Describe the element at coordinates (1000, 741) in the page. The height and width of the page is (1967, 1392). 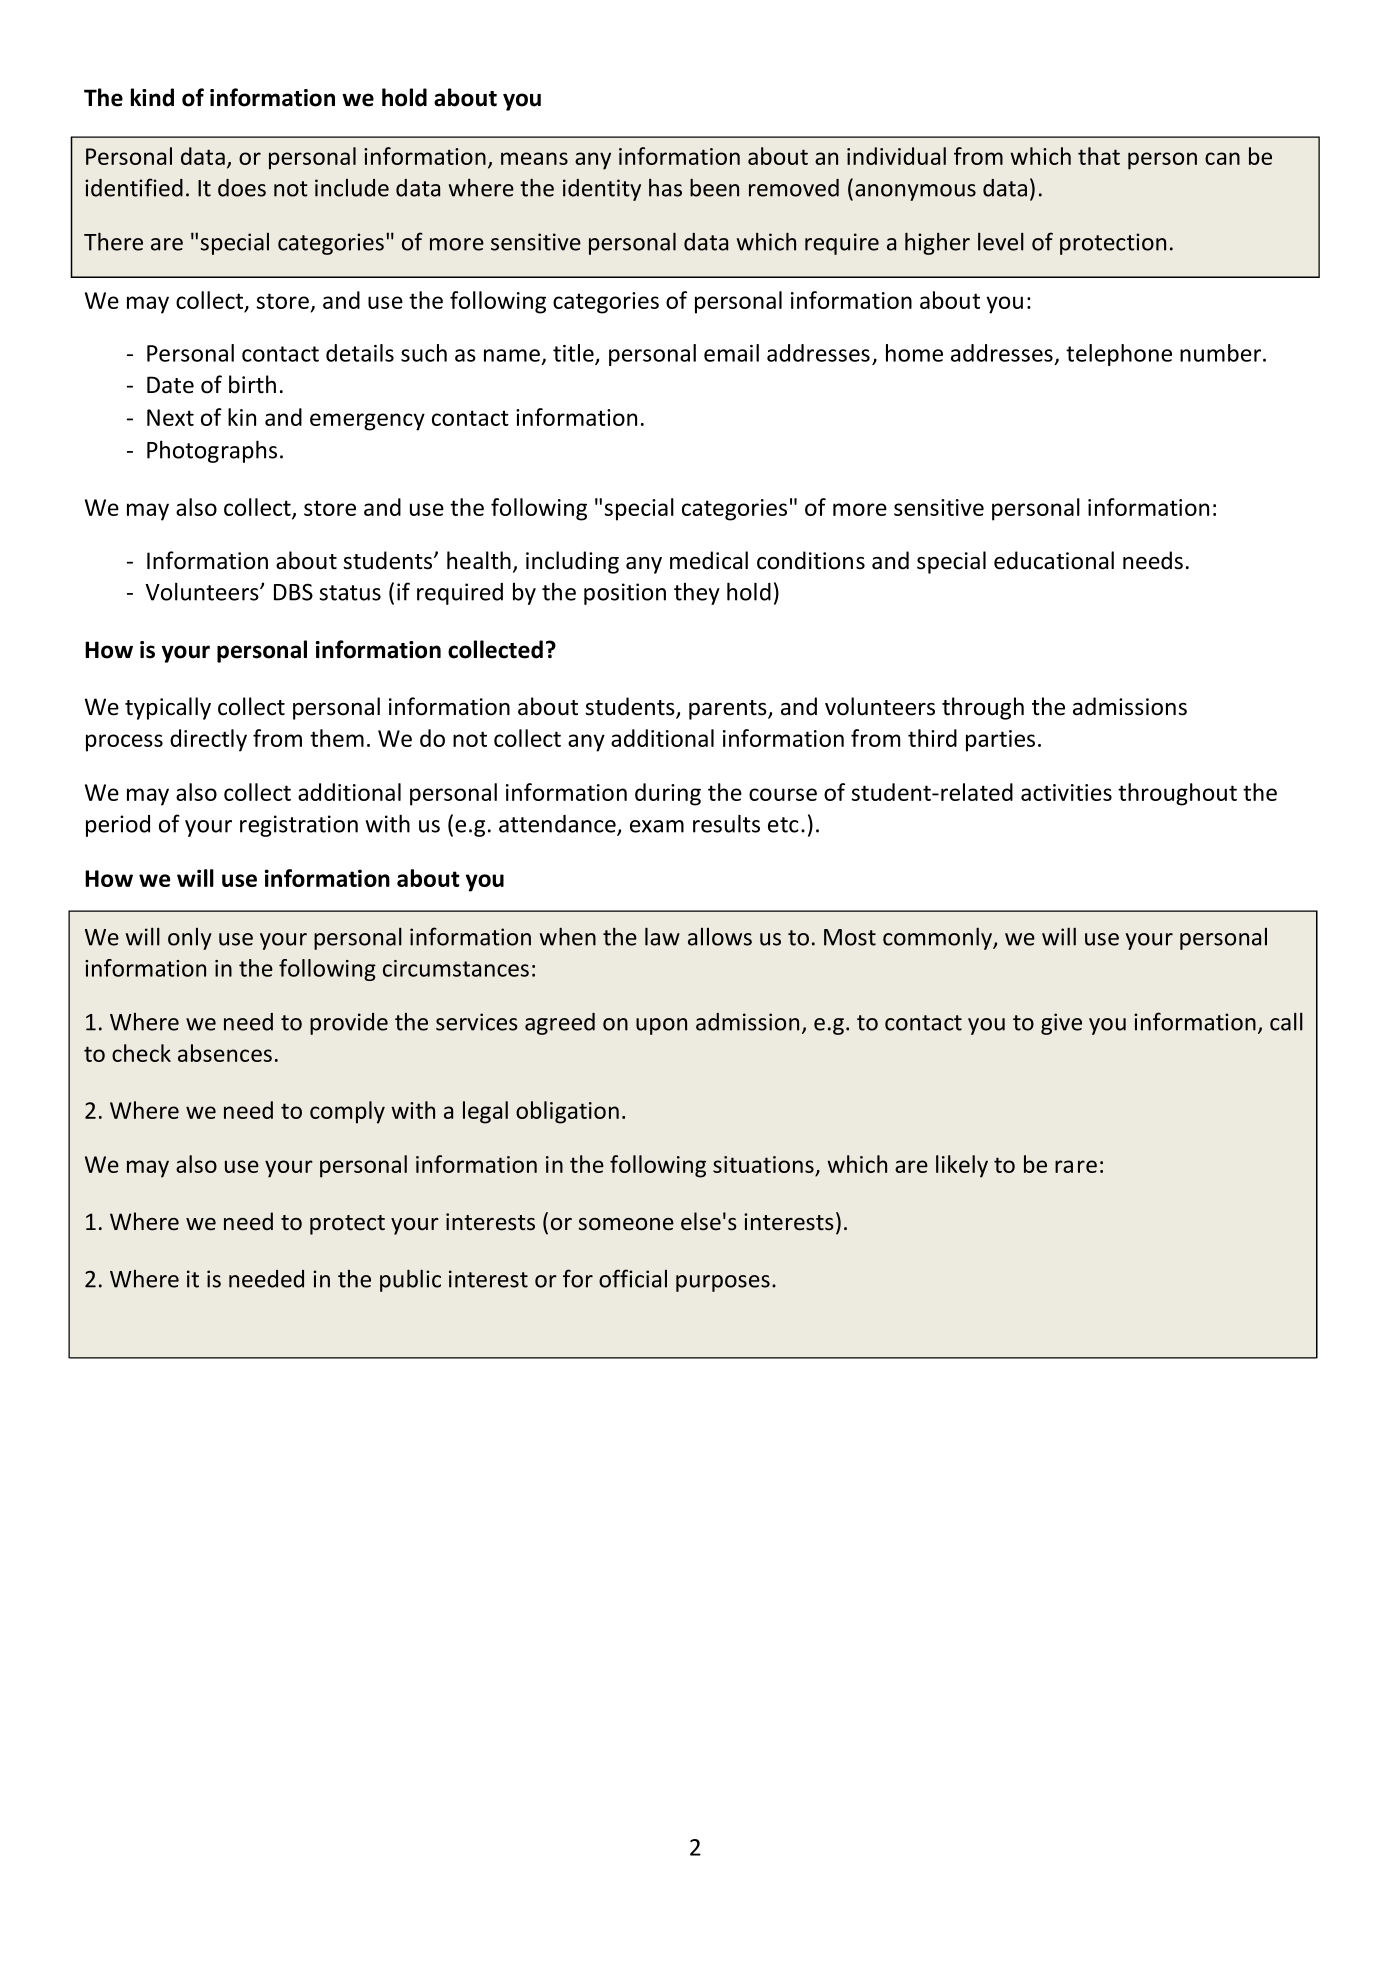
I see `parties` at that location.
